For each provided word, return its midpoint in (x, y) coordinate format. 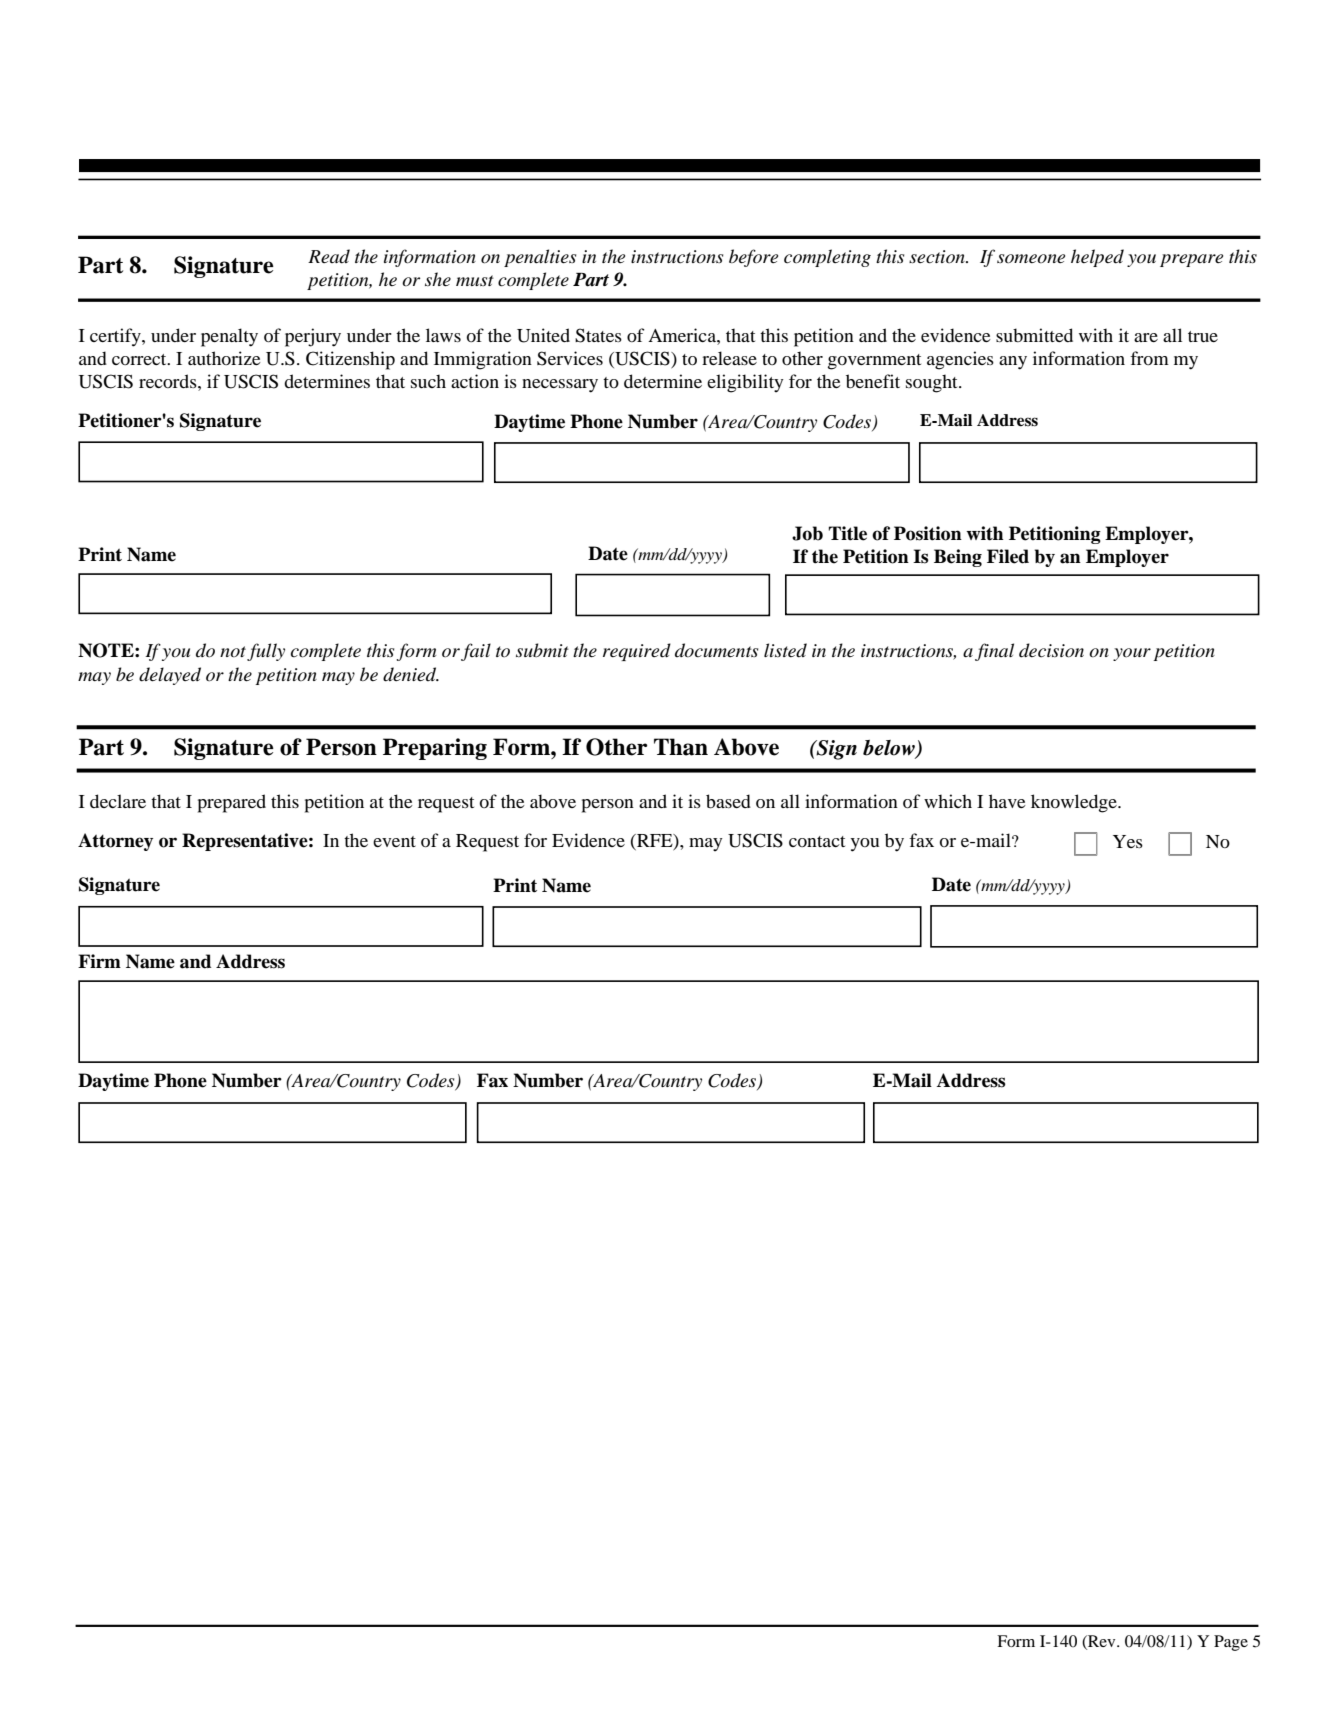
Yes (1128, 841)
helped (1097, 258)
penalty (229, 337)
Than (681, 747)
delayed (170, 676)
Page (1231, 1643)
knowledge (1075, 803)
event (394, 841)
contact (817, 841)
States (598, 335)
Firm (99, 961)
